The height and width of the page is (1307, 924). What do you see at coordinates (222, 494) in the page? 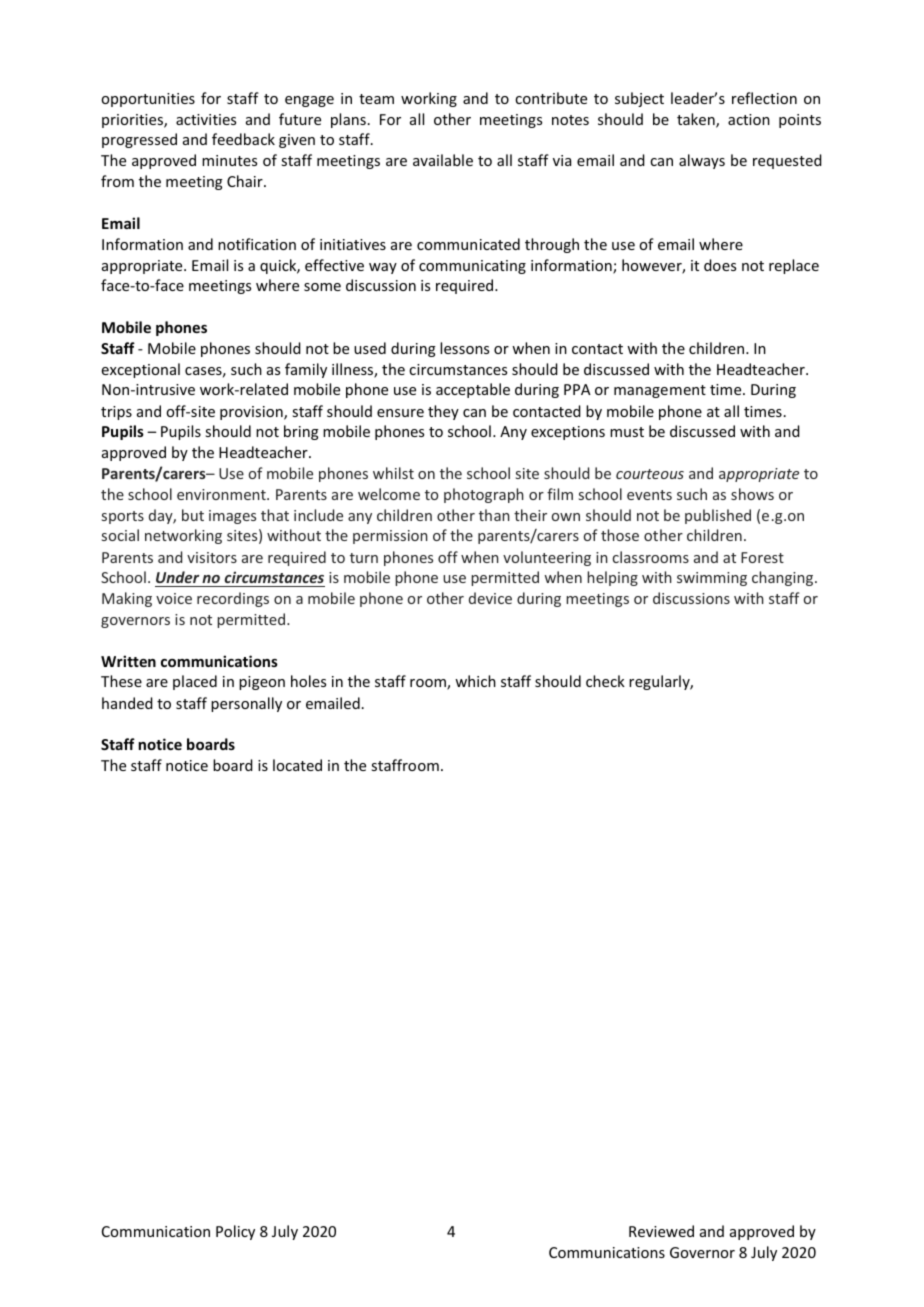
I see `environment` at bounding box center [222, 494].
